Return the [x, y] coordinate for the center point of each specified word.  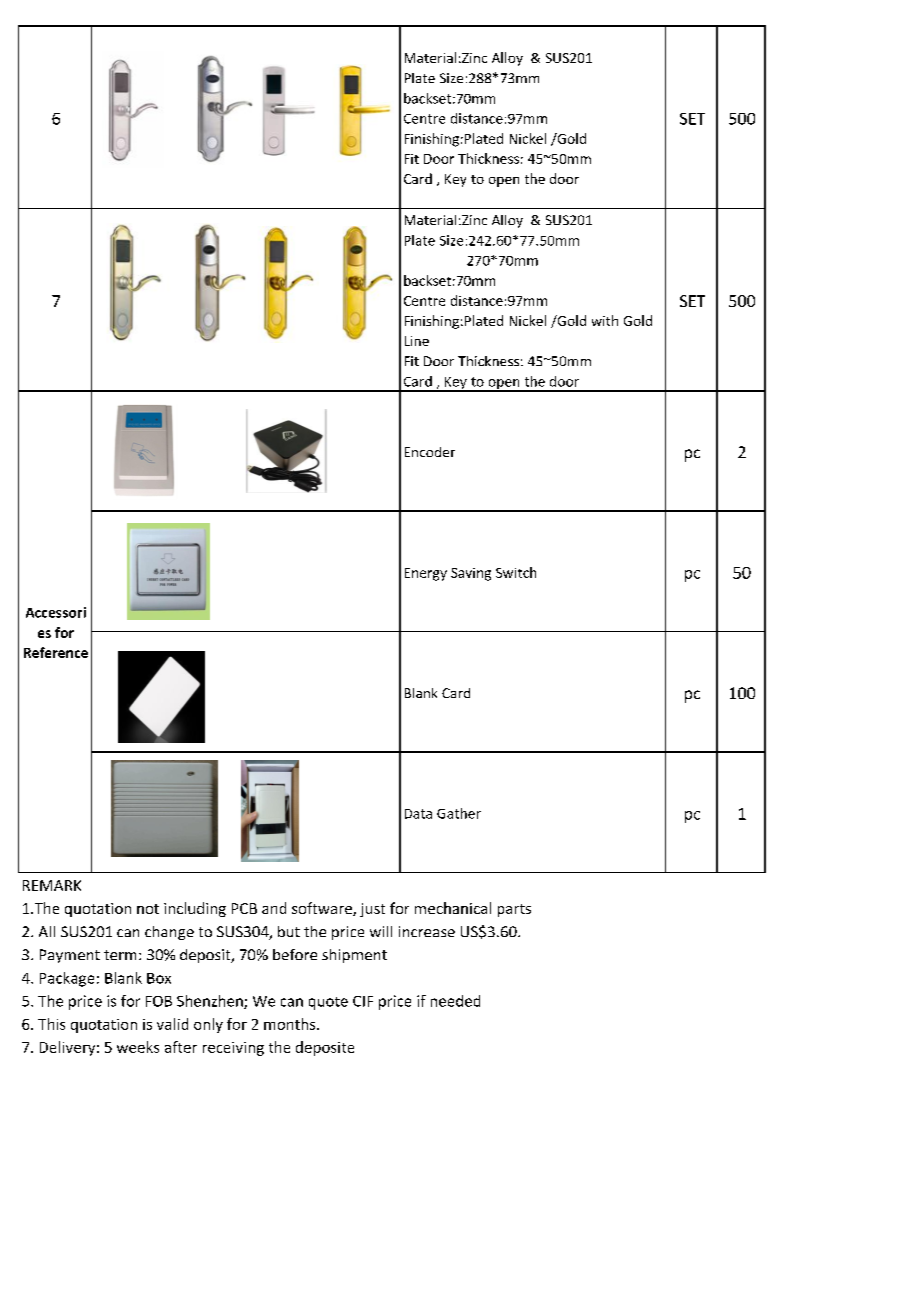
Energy [426, 574]
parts [514, 910]
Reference [56, 652]
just [372, 910]
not [148, 909]
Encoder [430, 452]
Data [418, 814]
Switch [516, 572]
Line [417, 341]
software [323, 909]
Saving [471, 574]
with [605, 320]
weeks [138, 1047]
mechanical [453, 908]
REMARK [52, 885]
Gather [459, 813]
